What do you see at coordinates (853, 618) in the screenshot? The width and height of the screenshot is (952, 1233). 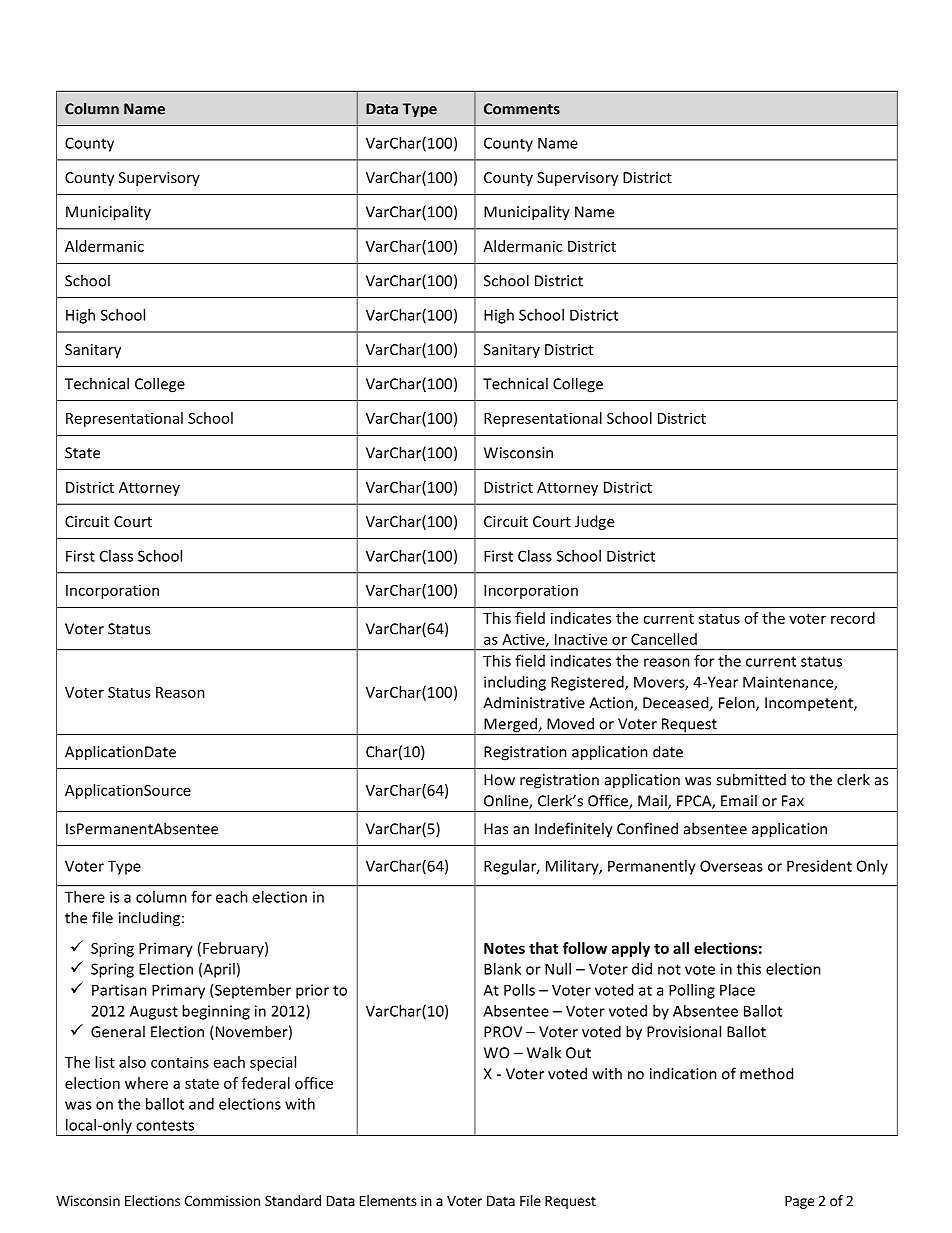 I see `record` at bounding box center [853, 618].
